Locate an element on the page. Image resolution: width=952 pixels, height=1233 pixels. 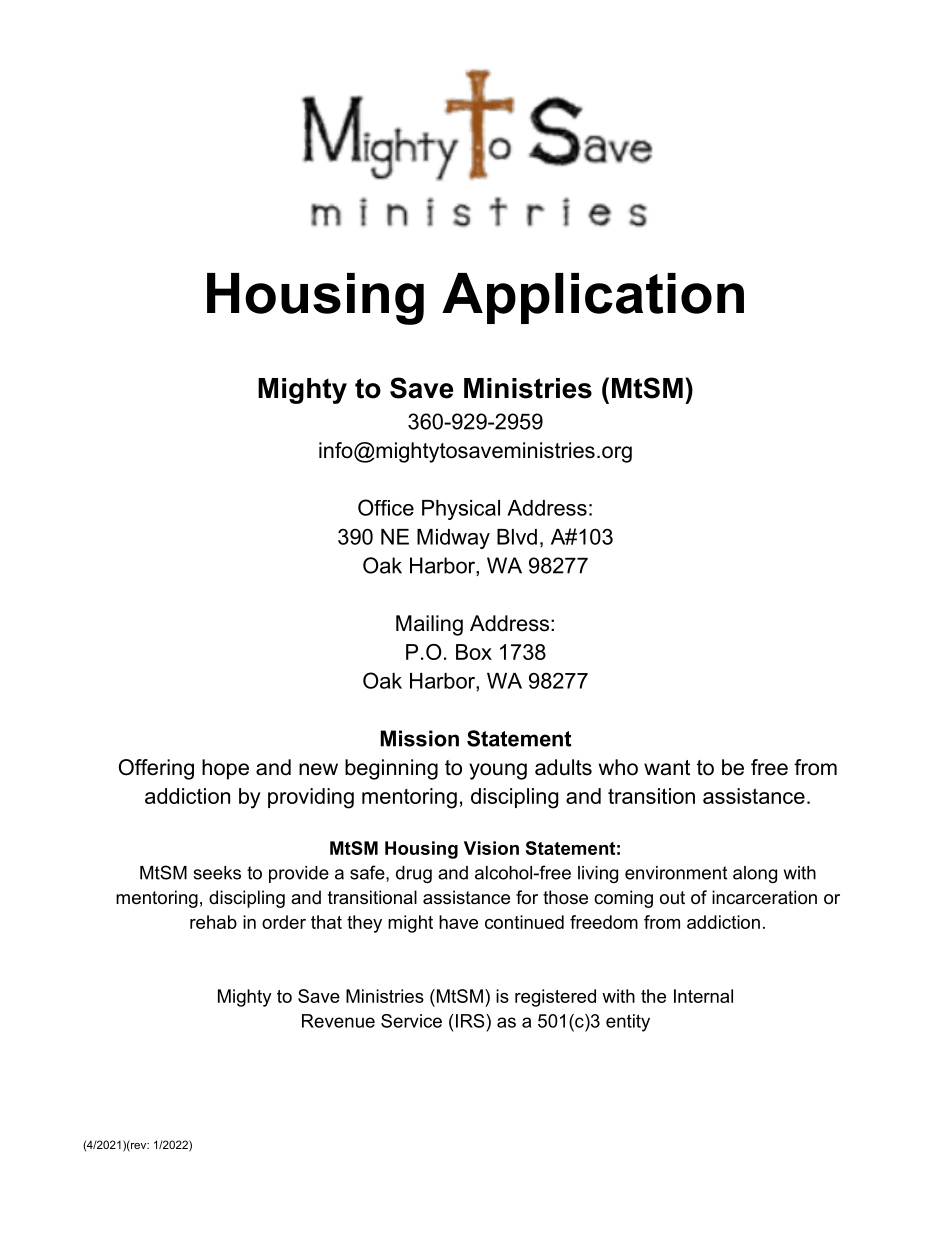
Box is located at coordinates (474, 652).
